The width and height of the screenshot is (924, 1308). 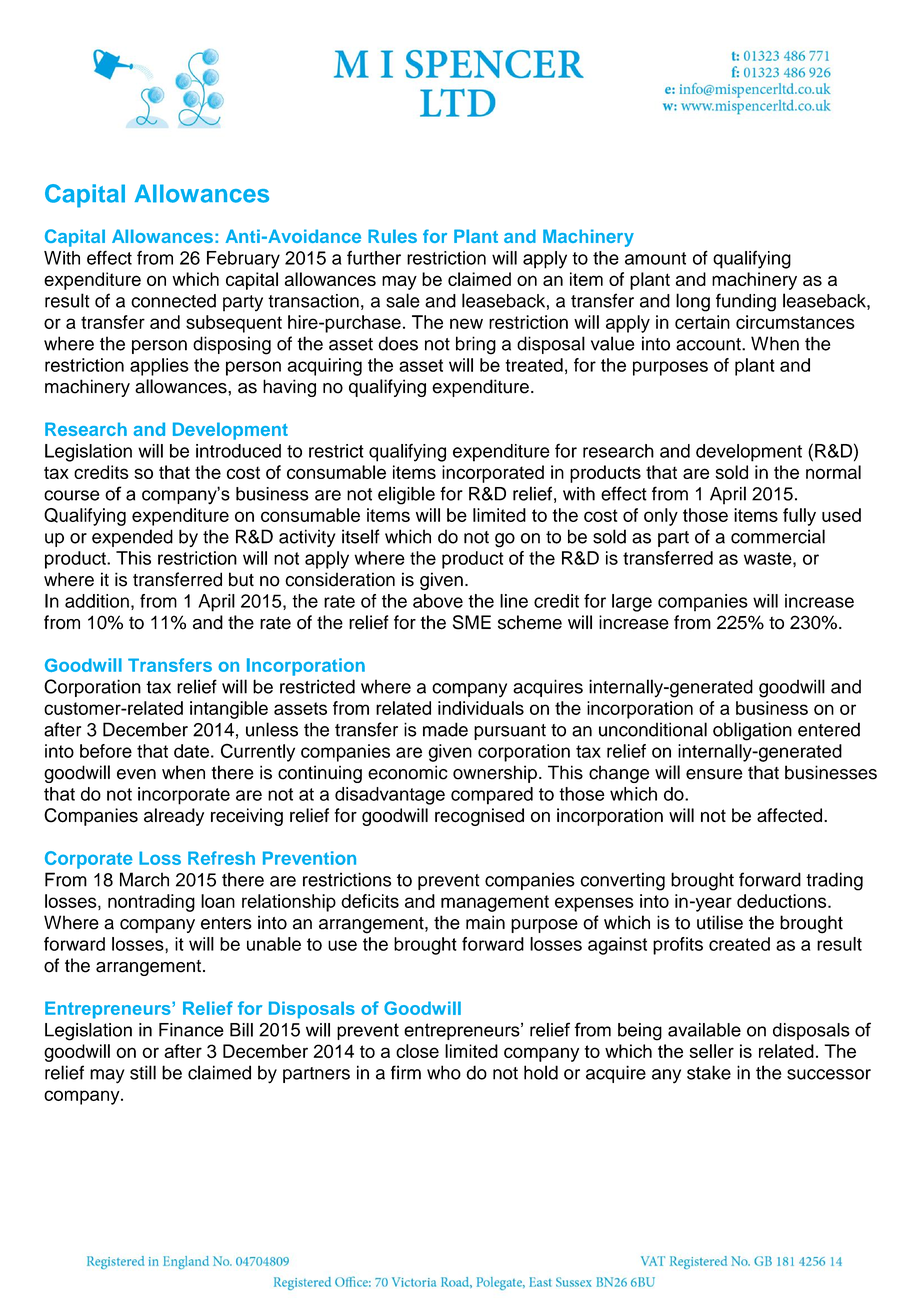 I want to click on close, so click(x=417, y=1051).
